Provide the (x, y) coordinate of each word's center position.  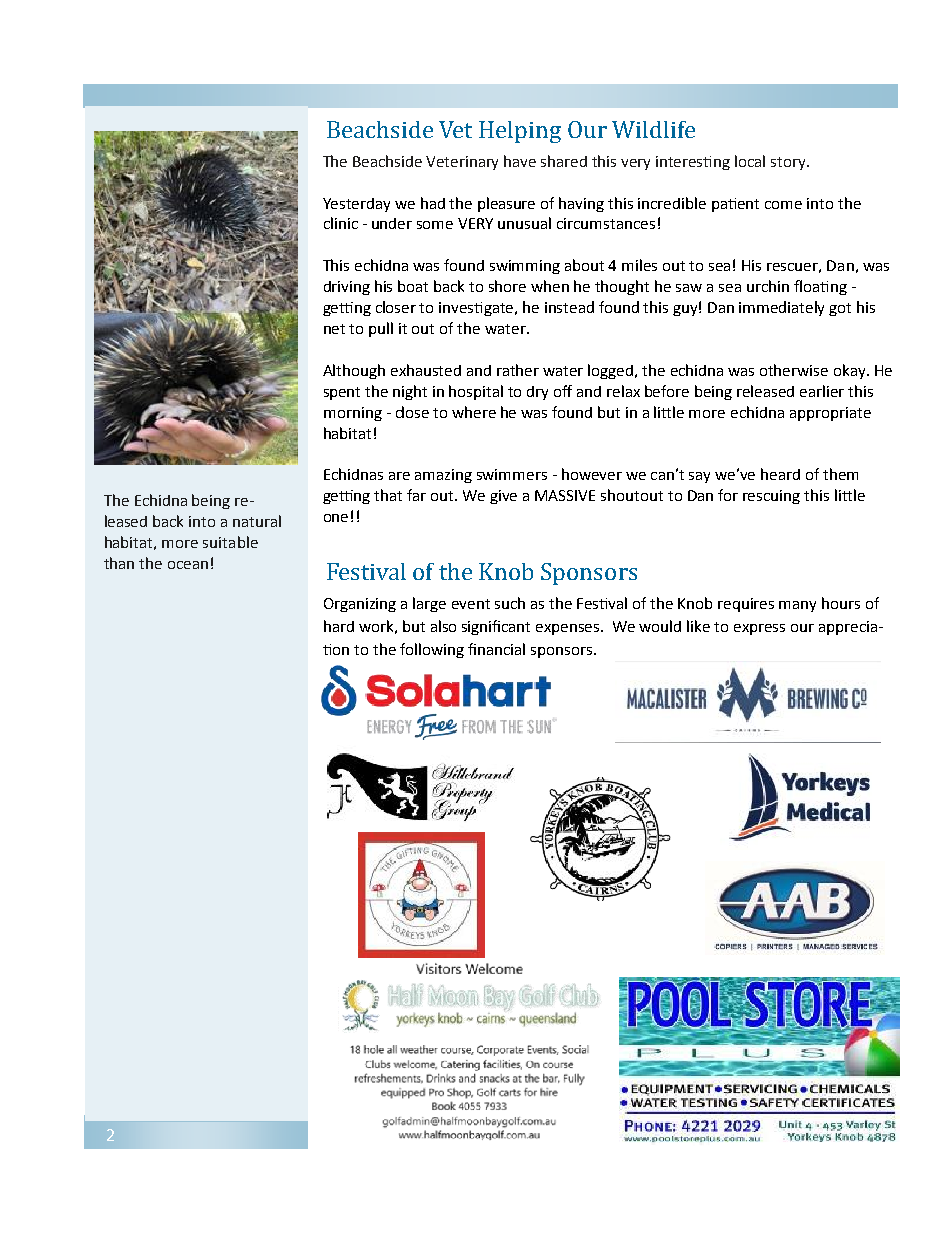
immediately (781, 308)
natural (257, 521)
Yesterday (356, 205)
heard (780, 474)
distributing (259, 333)
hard (339, 626)
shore (507, 286)
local (750, 161)
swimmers (512, 474)
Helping (520, 132)
